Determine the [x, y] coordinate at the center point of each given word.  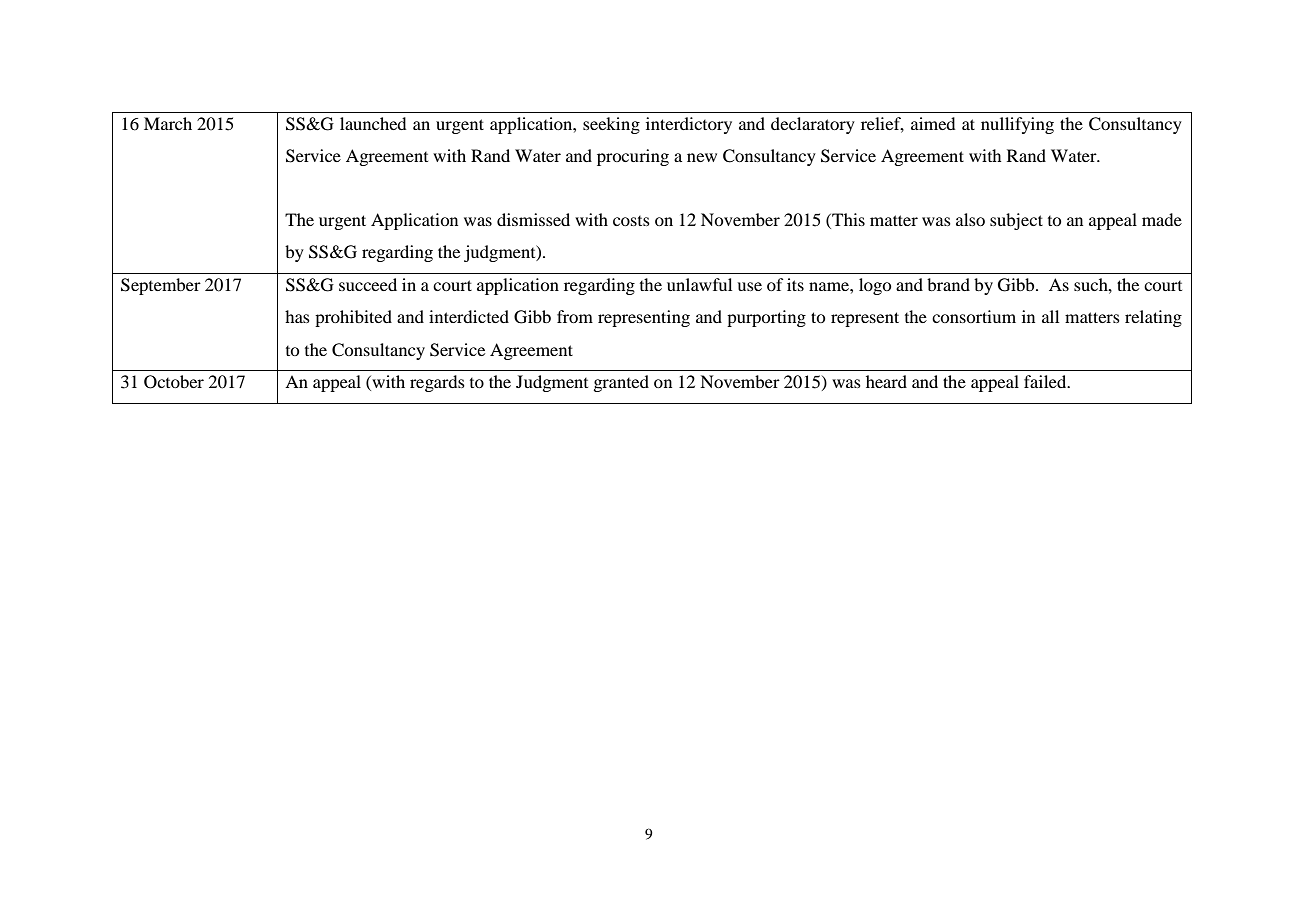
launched [373, 123]
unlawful [699, 284]
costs [631, 221]
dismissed [533, 219]
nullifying [1017, 125]
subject [1016, 221]
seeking [611, 125]
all [1050, 316]
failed [1046, 381]
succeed [368, 284]
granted [621, 383]
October [174, 382]
